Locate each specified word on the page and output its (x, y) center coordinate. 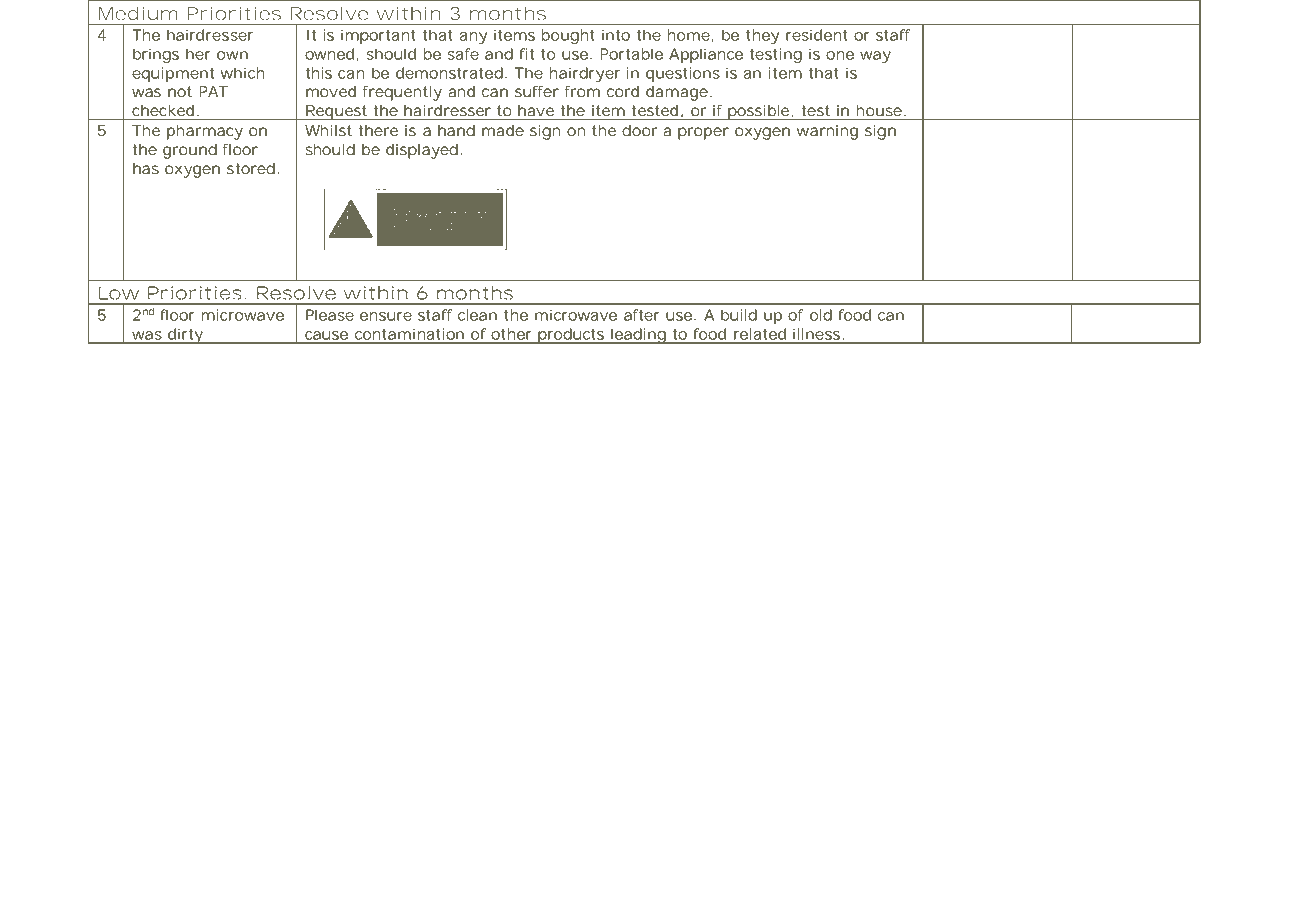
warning (827, 132)
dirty (185, 336)
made (503, 130)
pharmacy (205, 132)
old (821, 315)
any (473, 38)
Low (119, 293)
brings (156, 55)
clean (477, 315)
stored (251, 168)
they (762, 36)
